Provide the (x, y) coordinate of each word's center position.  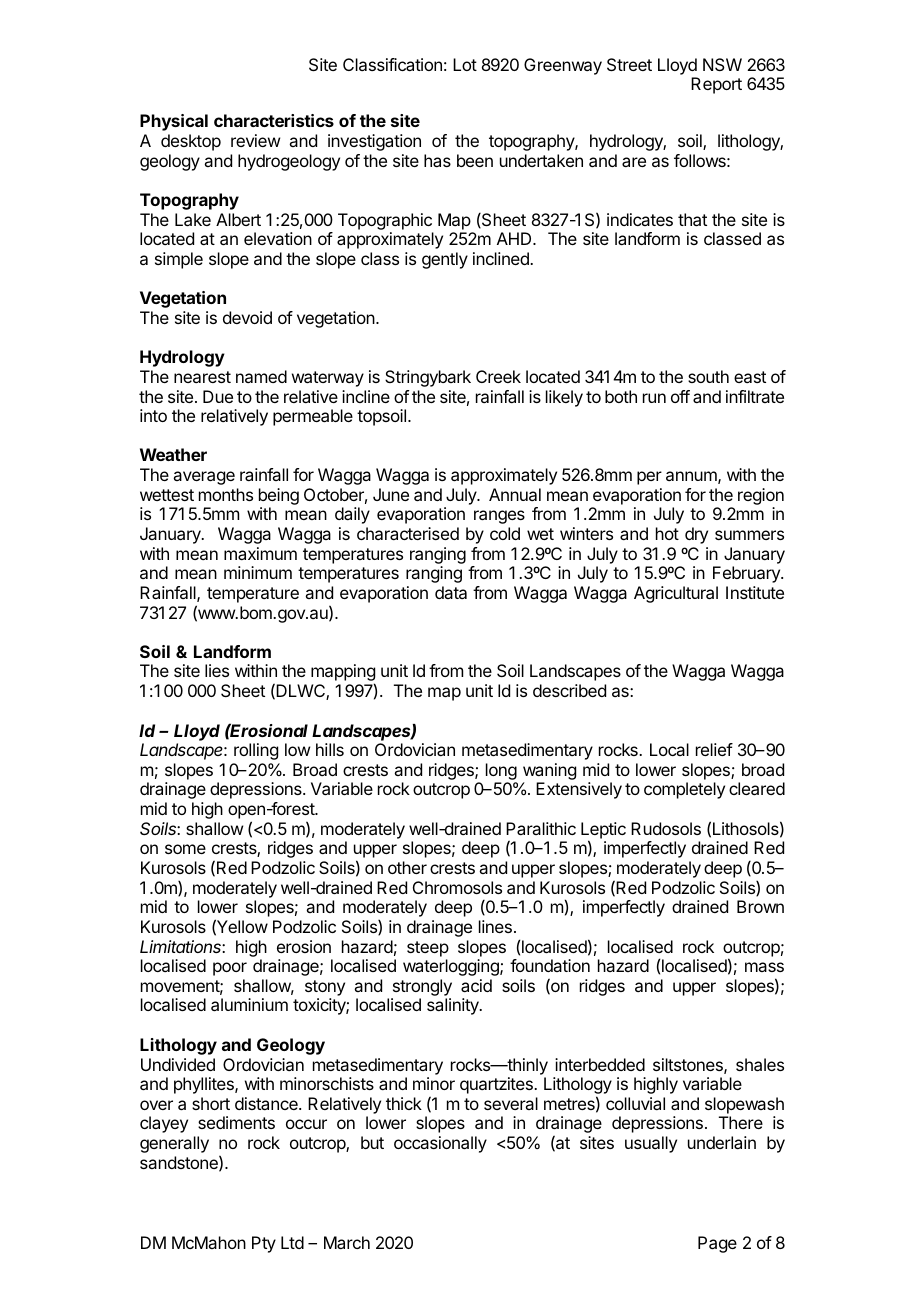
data (451, 592)
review (255, 140)
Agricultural (676, 594)
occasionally (440, 1144)
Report (716, 85)
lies (217, 670)
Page (717, 1244)
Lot (465, 64)
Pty (264, 1244)
